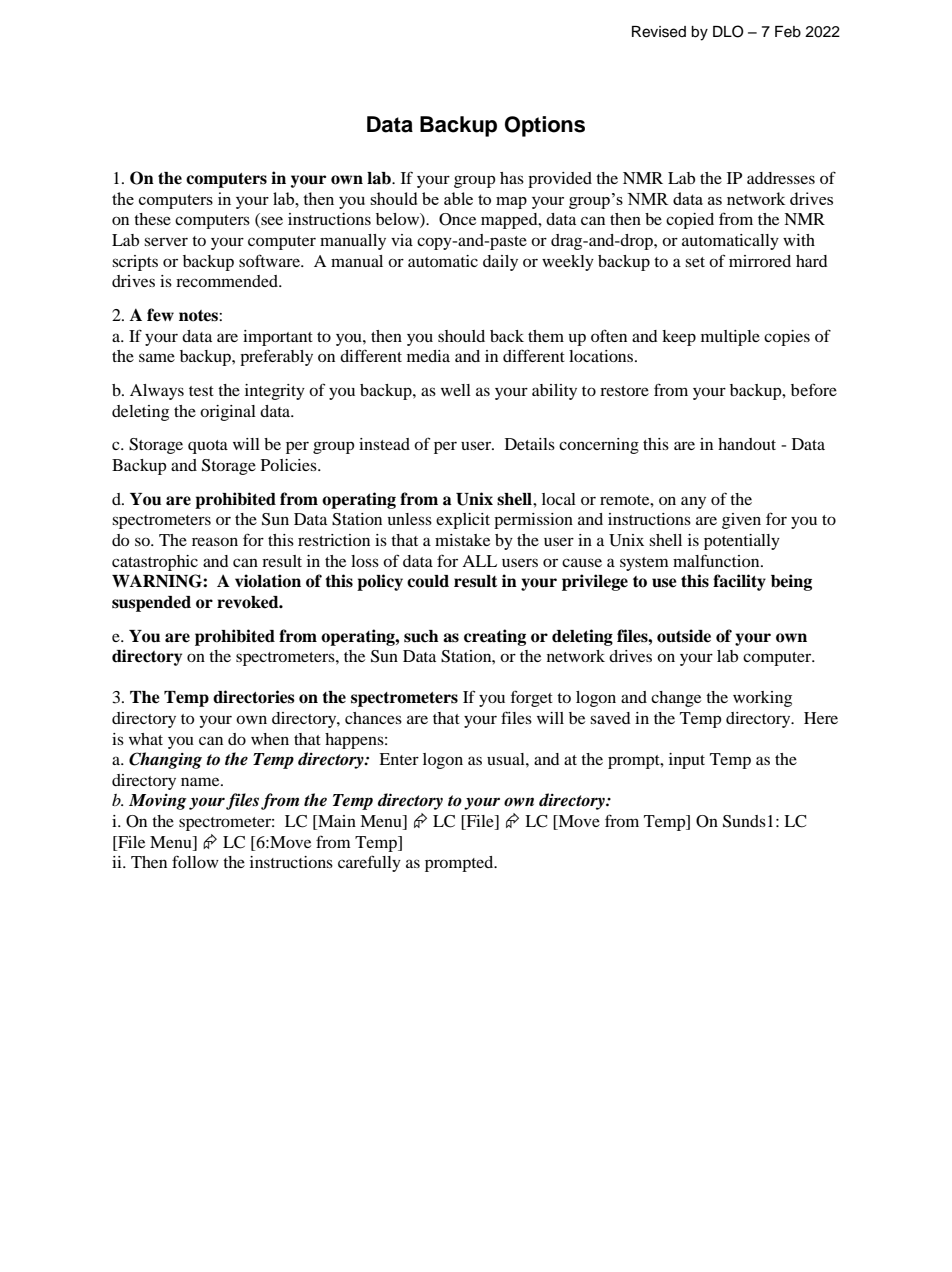 This document has height=1272, width=952. What do you see at coordinates (369, 863) in the document?
I see `carefully` at bounding box center [369, 863].
